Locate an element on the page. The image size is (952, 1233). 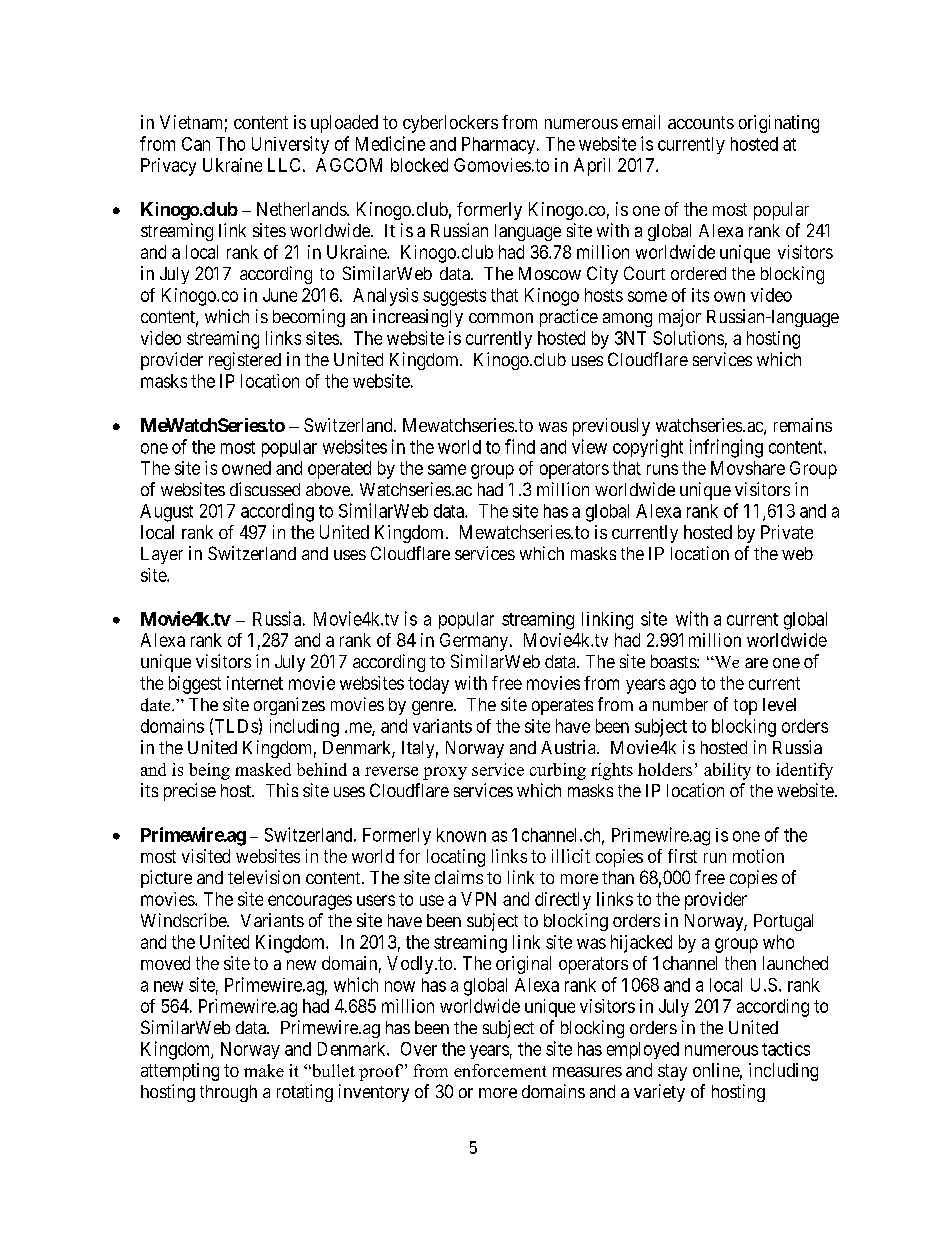
make is located at coordinates (264, 1070).
